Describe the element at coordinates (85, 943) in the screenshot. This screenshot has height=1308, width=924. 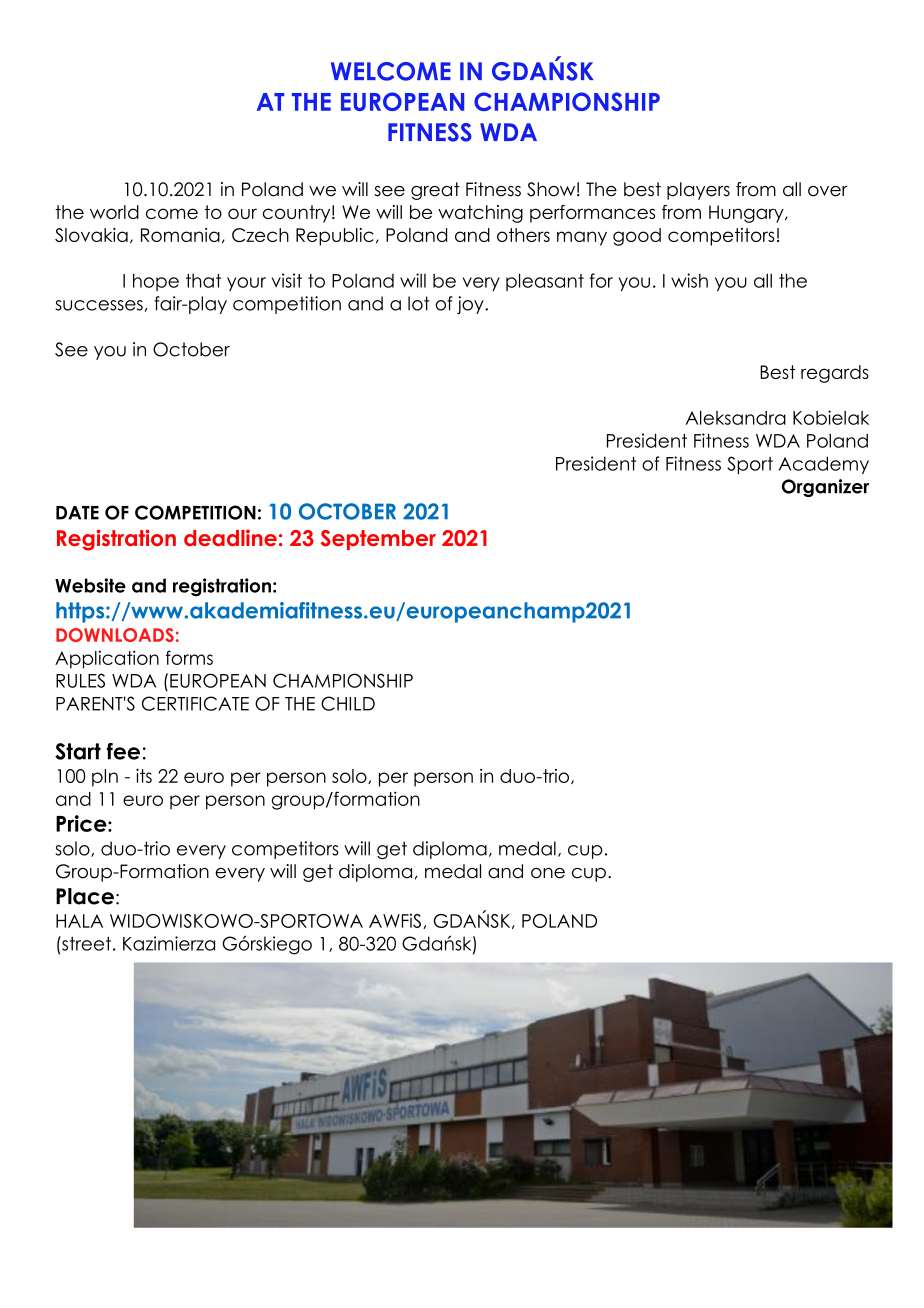
I see `street` at that location.
